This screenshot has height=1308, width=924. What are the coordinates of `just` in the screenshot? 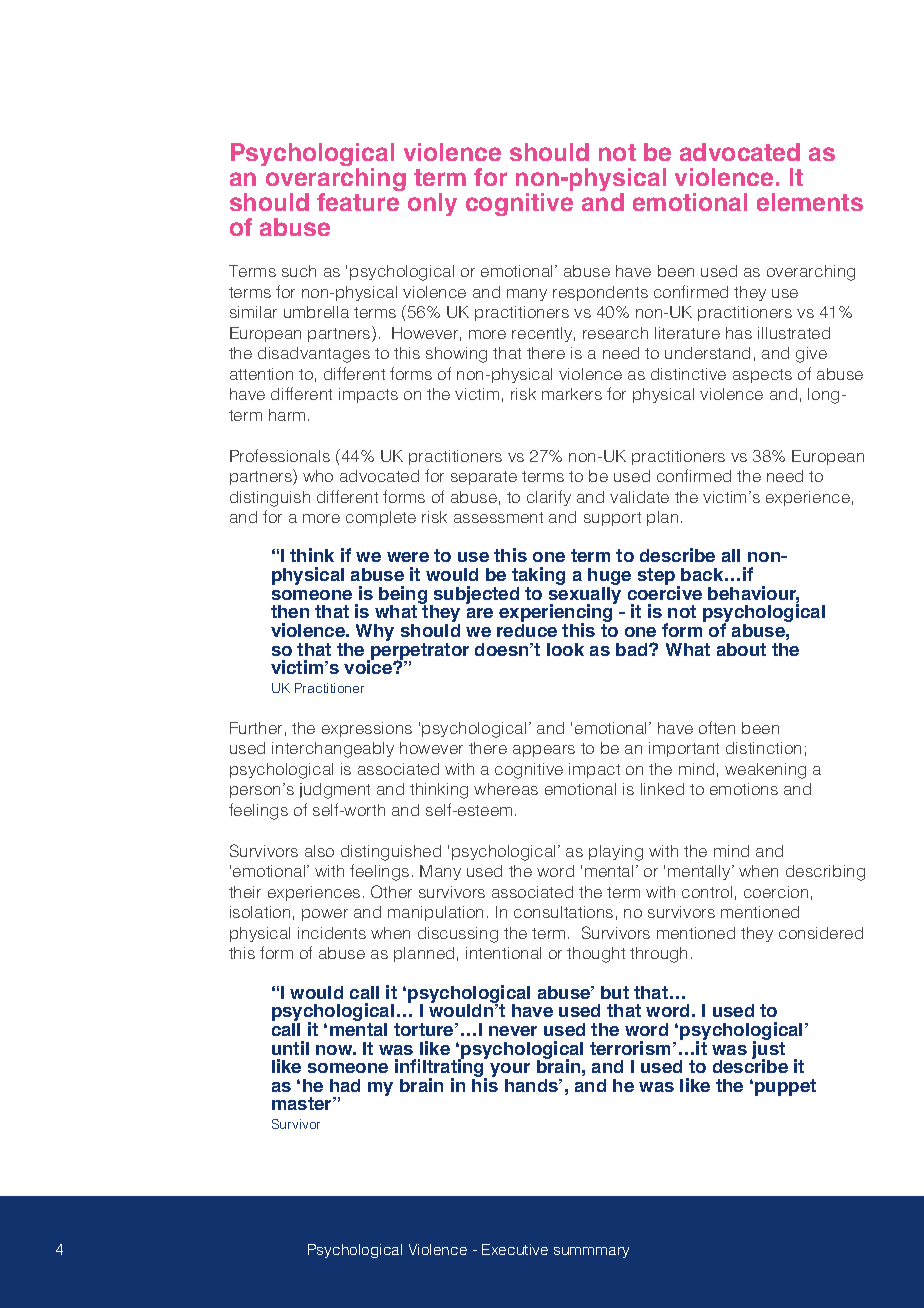 It's located at (768, 1050).
